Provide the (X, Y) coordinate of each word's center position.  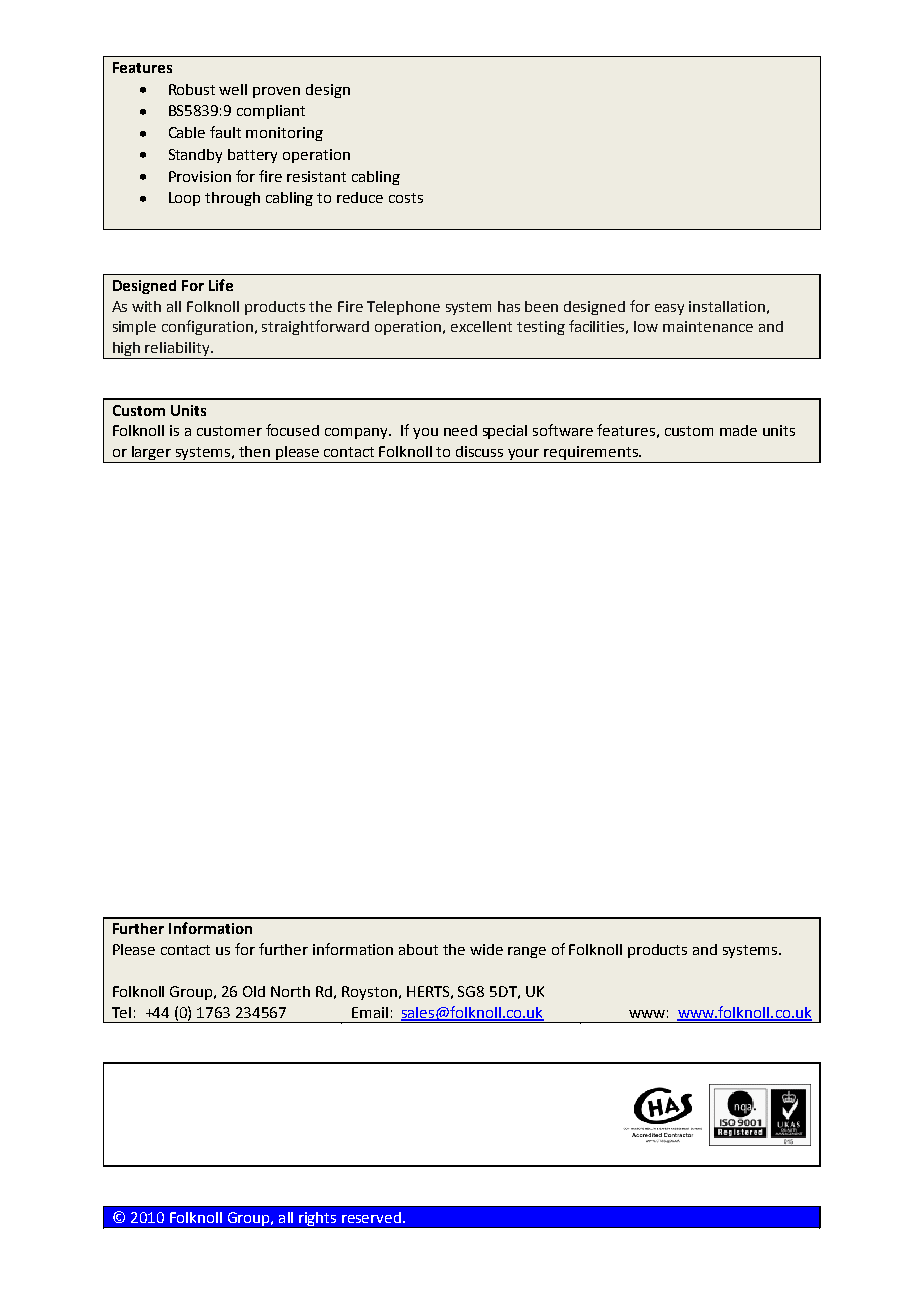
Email (370, 1012)
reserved (371, 1217)
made (738, 430)
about (418, 949)
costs (406, 198)
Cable (187, 132)
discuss (479, 451)
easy (669, 309)
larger (152, 454)
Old (254, 991)
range (527, 952)
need (460, 430)
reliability (178, 350)
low (646, 326)
